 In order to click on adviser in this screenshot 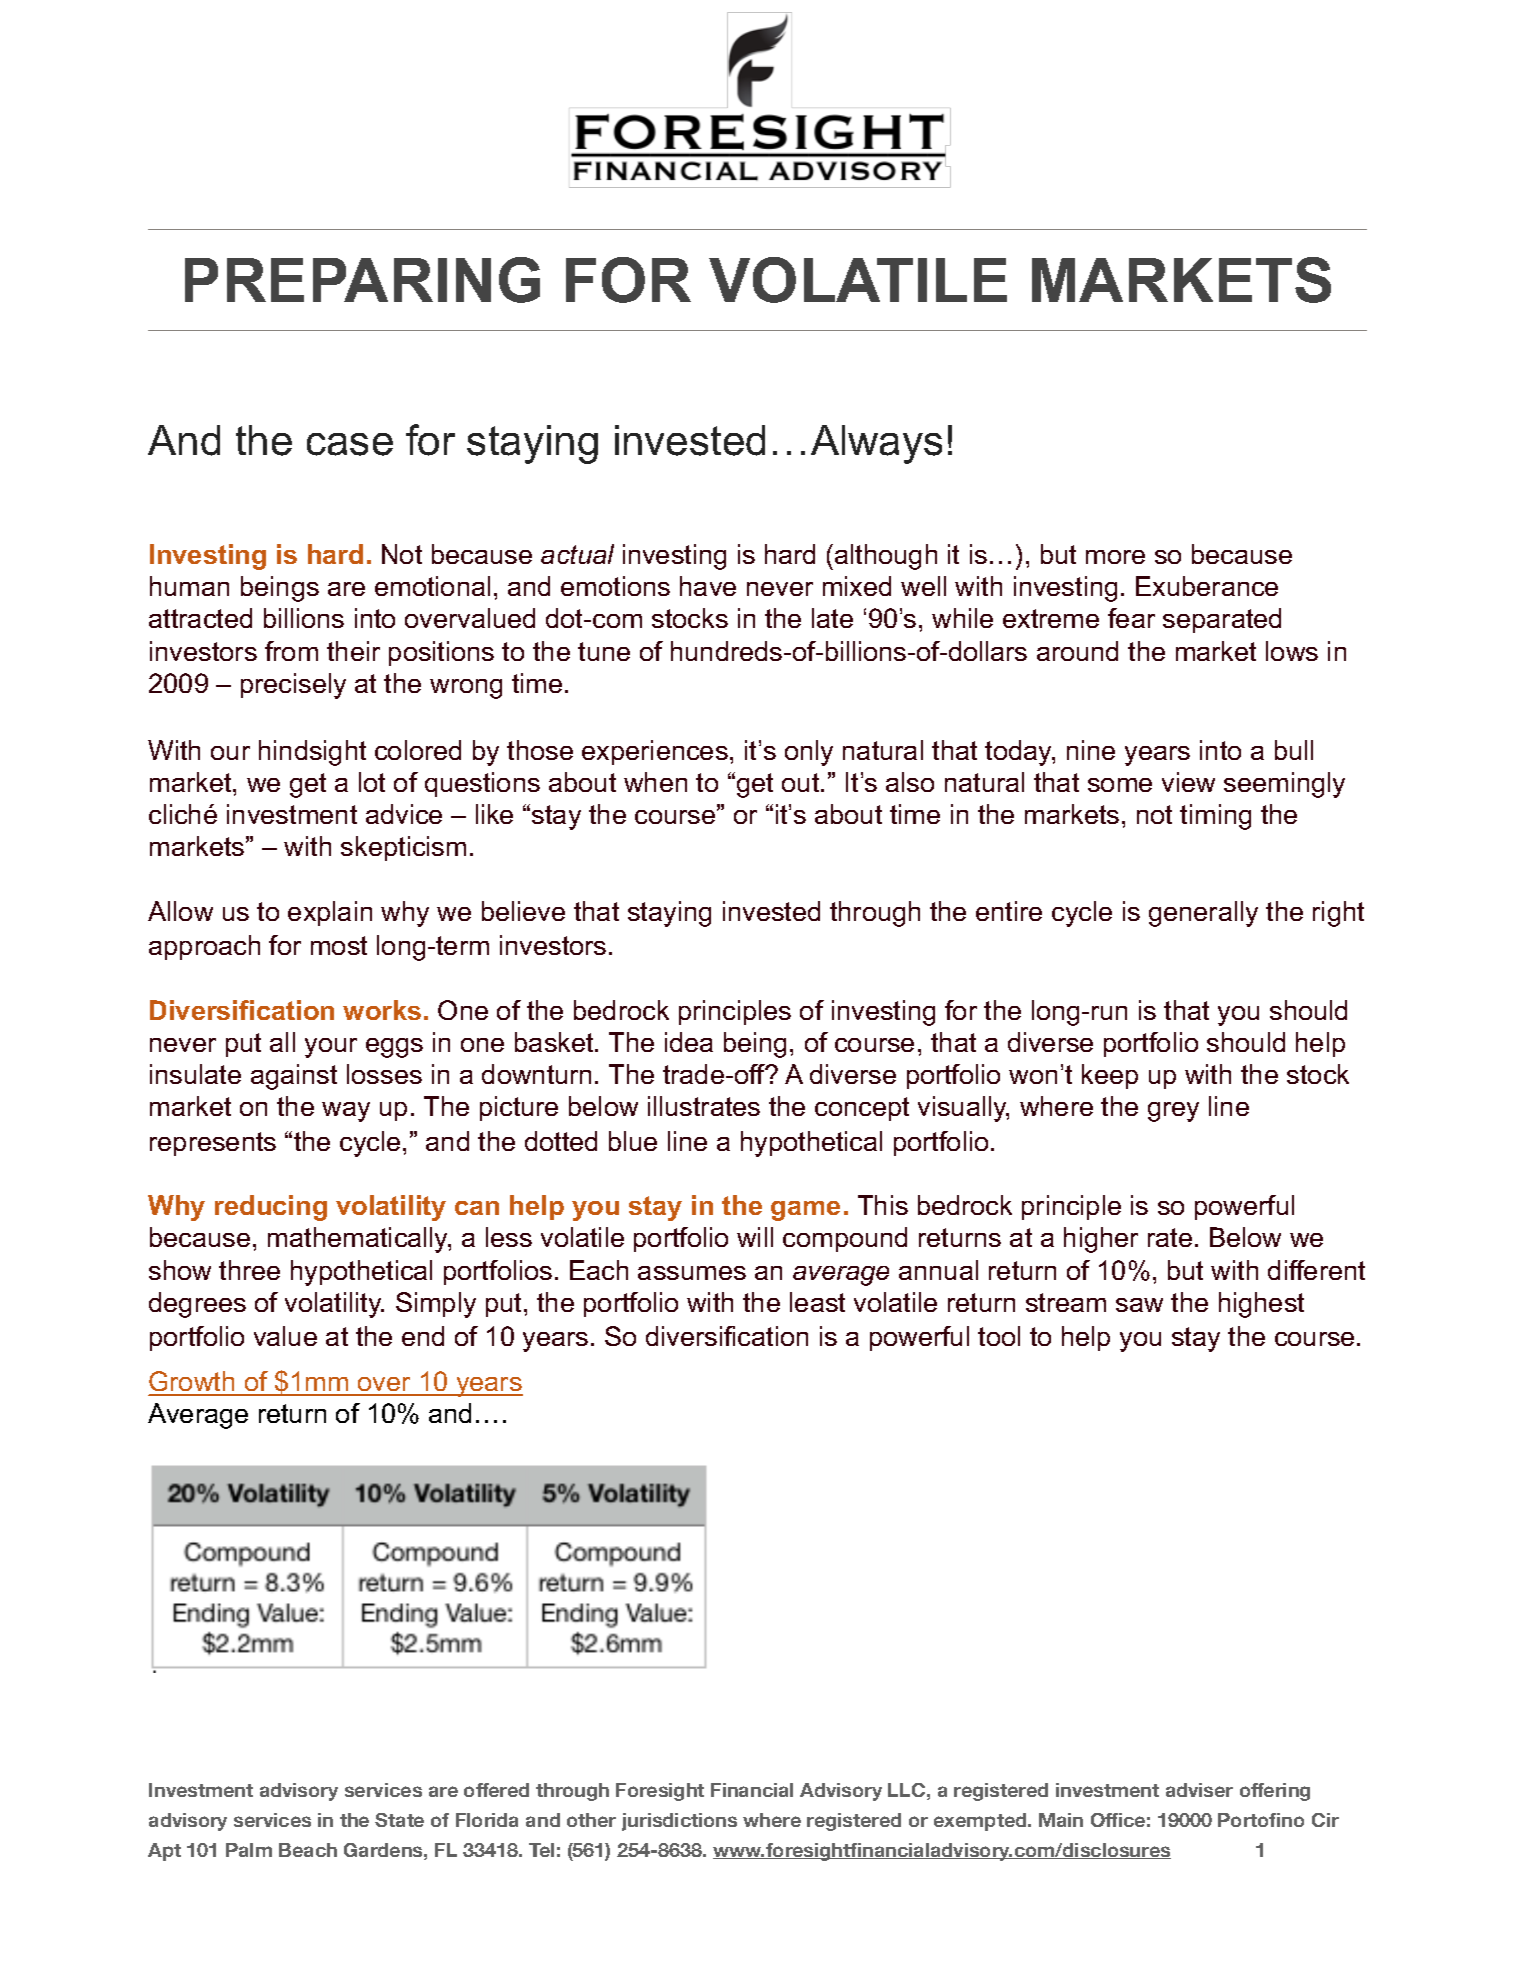, I will do `click(1199, 1790)`.
